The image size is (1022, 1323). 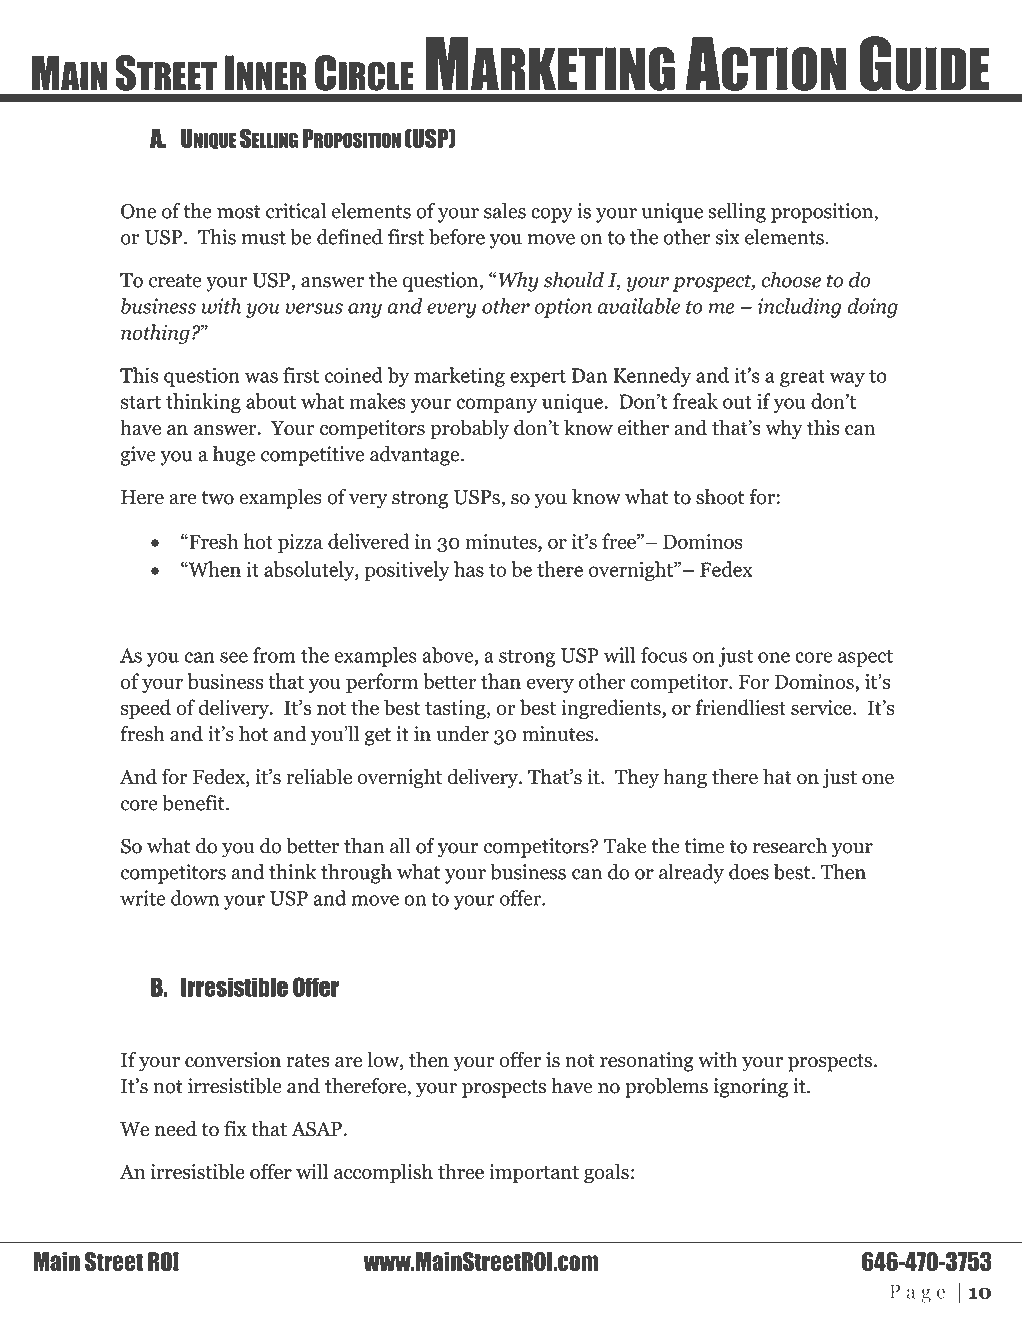 I want to click on service, so click(x=822, y=707).
